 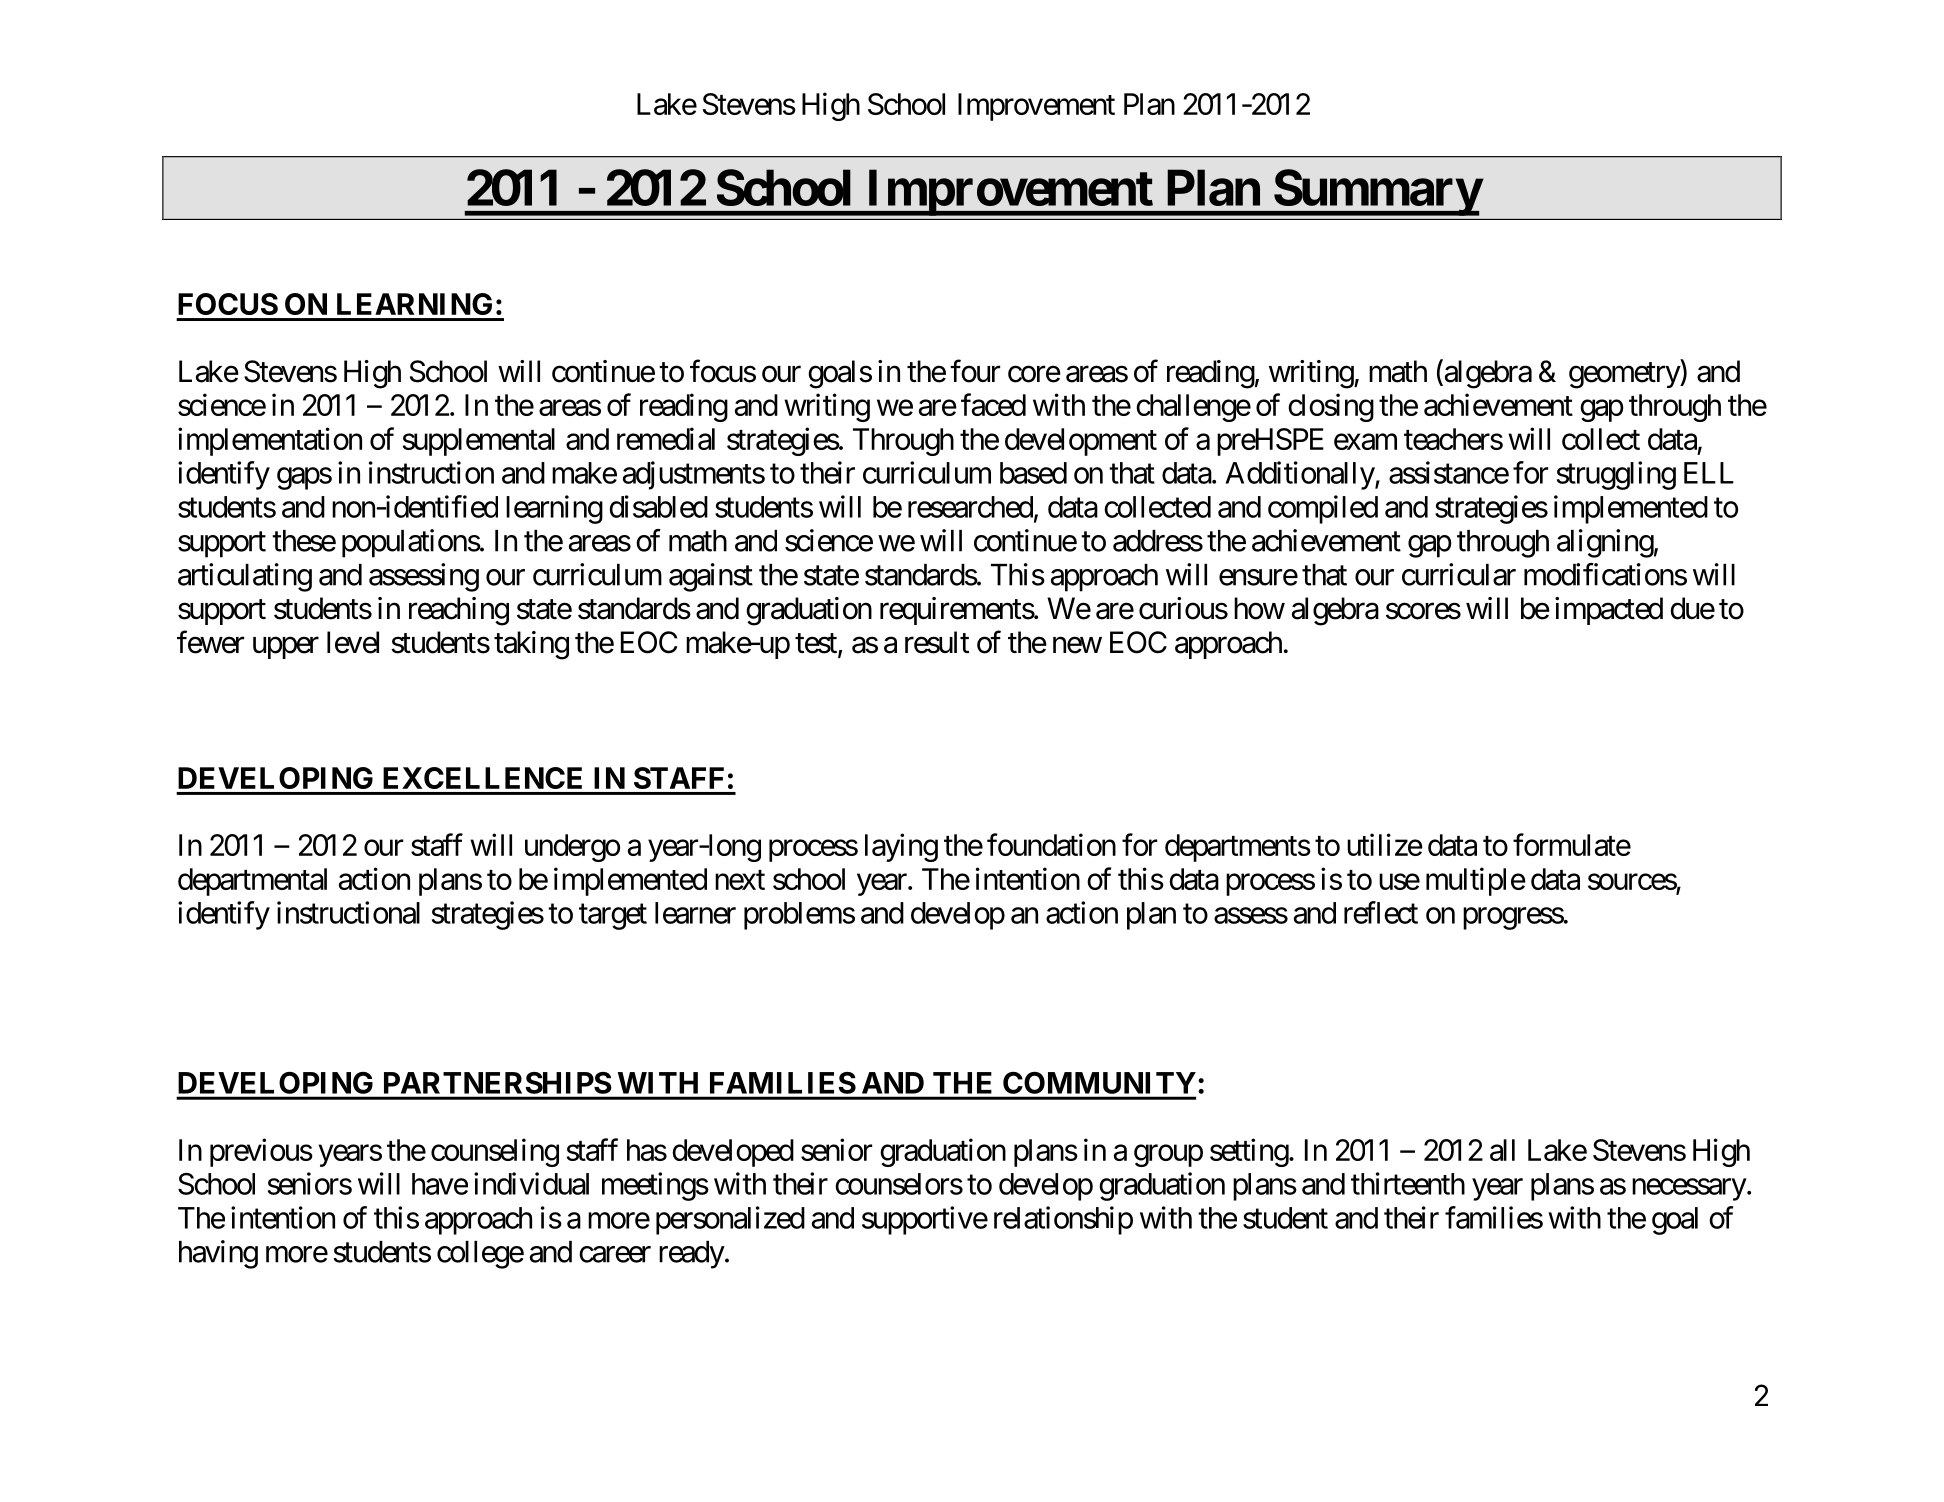 What do you see at coordinates (993, 404) in the screenshot?
I see `faced` at bounding box center [993, 404].
